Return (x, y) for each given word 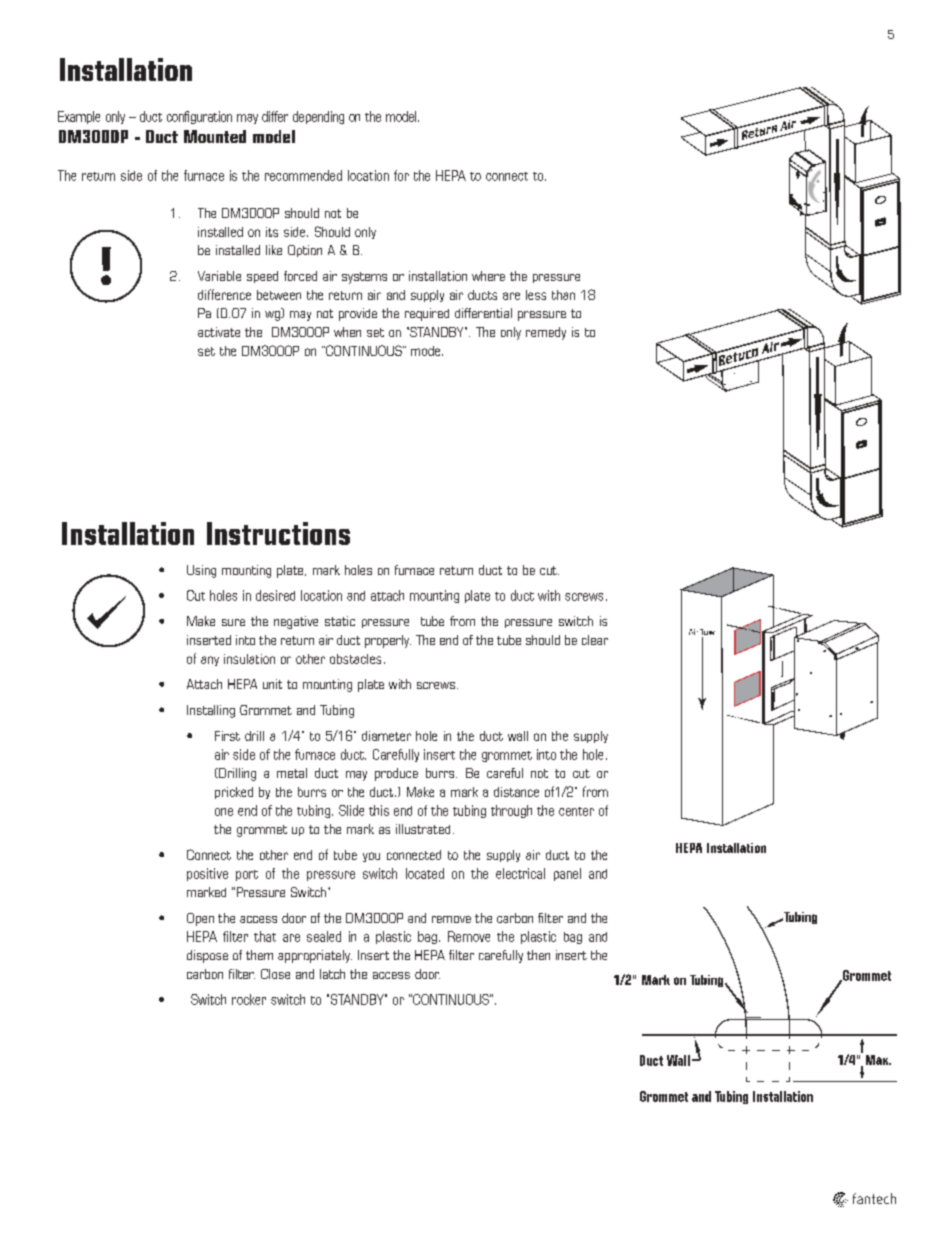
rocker (249, 999)
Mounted (215, 136)
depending (318, 117)
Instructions (278, 533)
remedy (546, 333)
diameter (386, 736)
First (227, 736)
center (576, 811)
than (563, 295)
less (536, 295)
